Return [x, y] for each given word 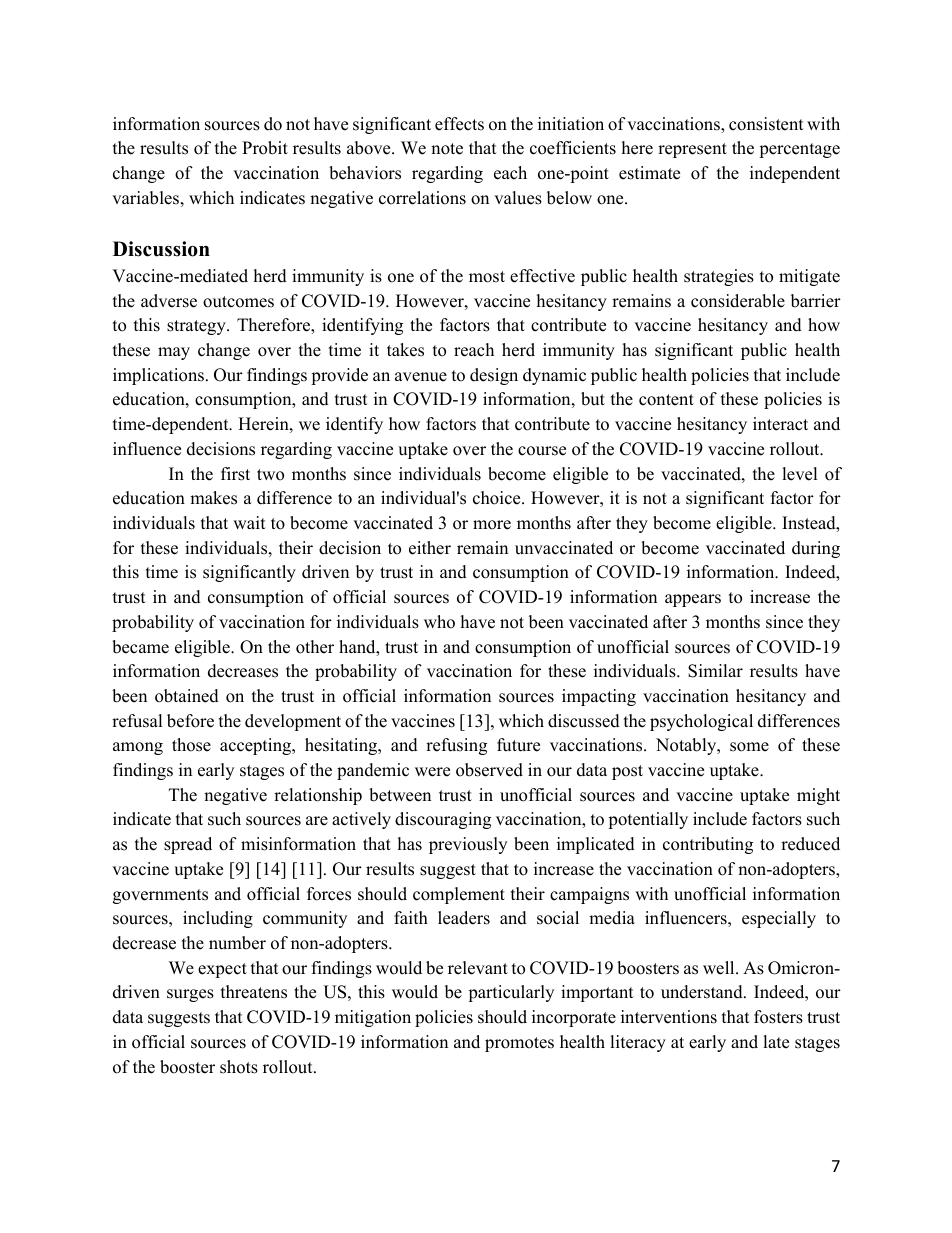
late [776, 1042]
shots [239, 1067]
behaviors [365, 173]
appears [693, 600]
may [174, 353]
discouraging [443, 820]
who [439, 622]
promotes [519, 1044]
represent [692, 150]
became [140, 647]
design [494, 376]
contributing [708, 845]
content [666, 400]
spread [188, 845]
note [447, 149]
